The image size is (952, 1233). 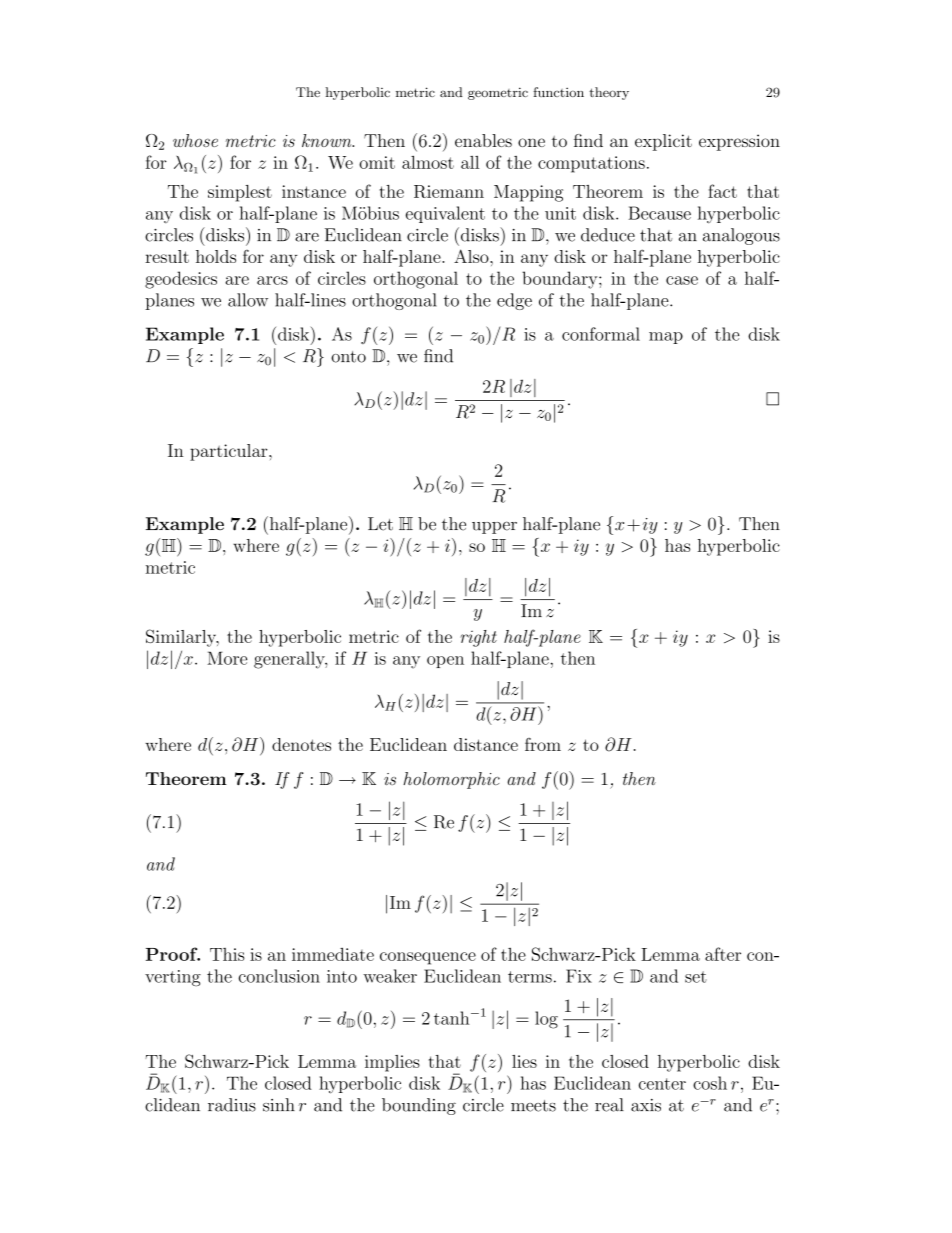 What do you see at coordinates (514, 301) in the screenshot?
I see `edge` at bounding box center [514, 301].
